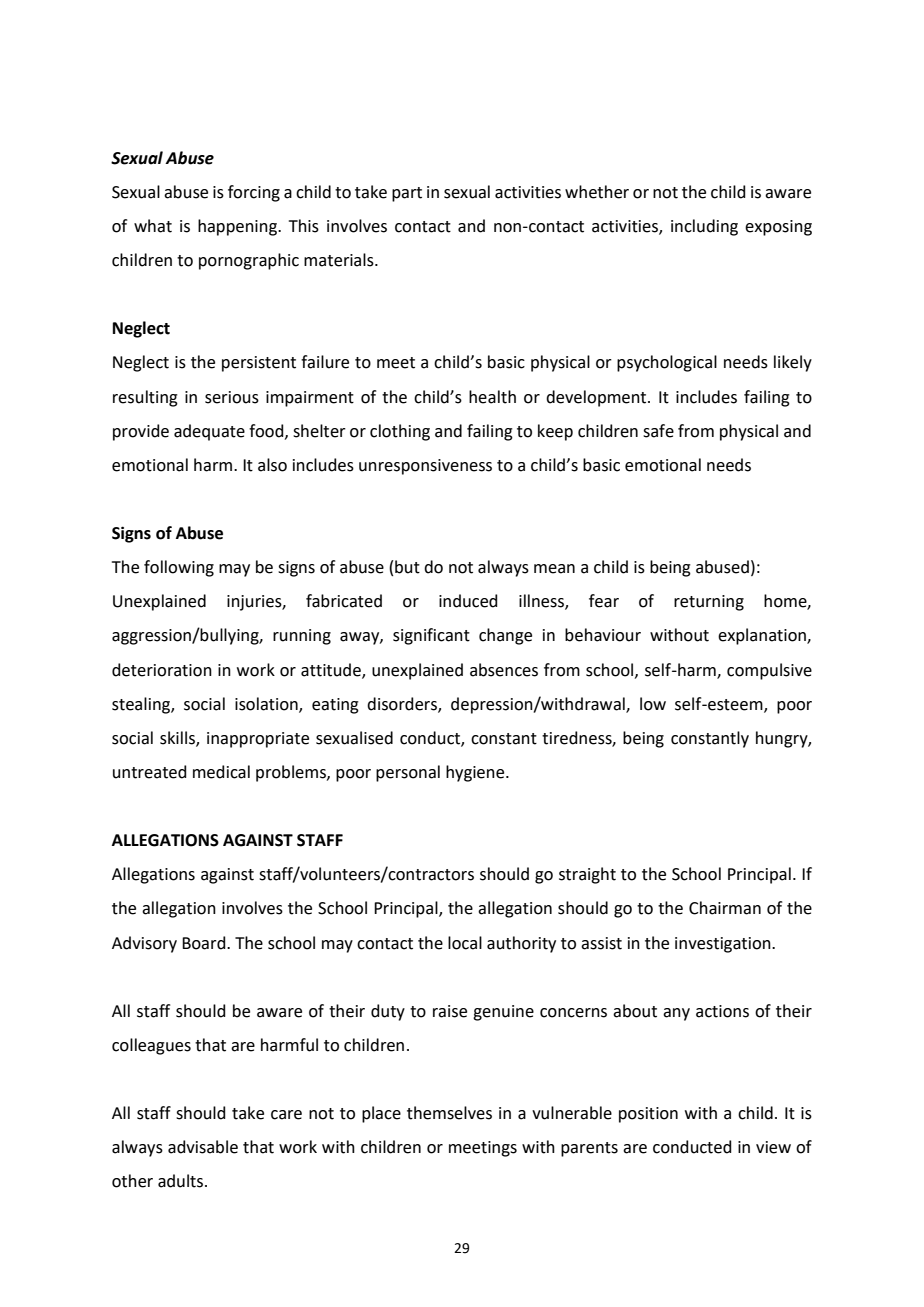 Image resolution: width=924 pixels, height=1307 pixels. Describe the element at coordinates (449, 1113) in the screenshot. I see `themselves` at that location.
